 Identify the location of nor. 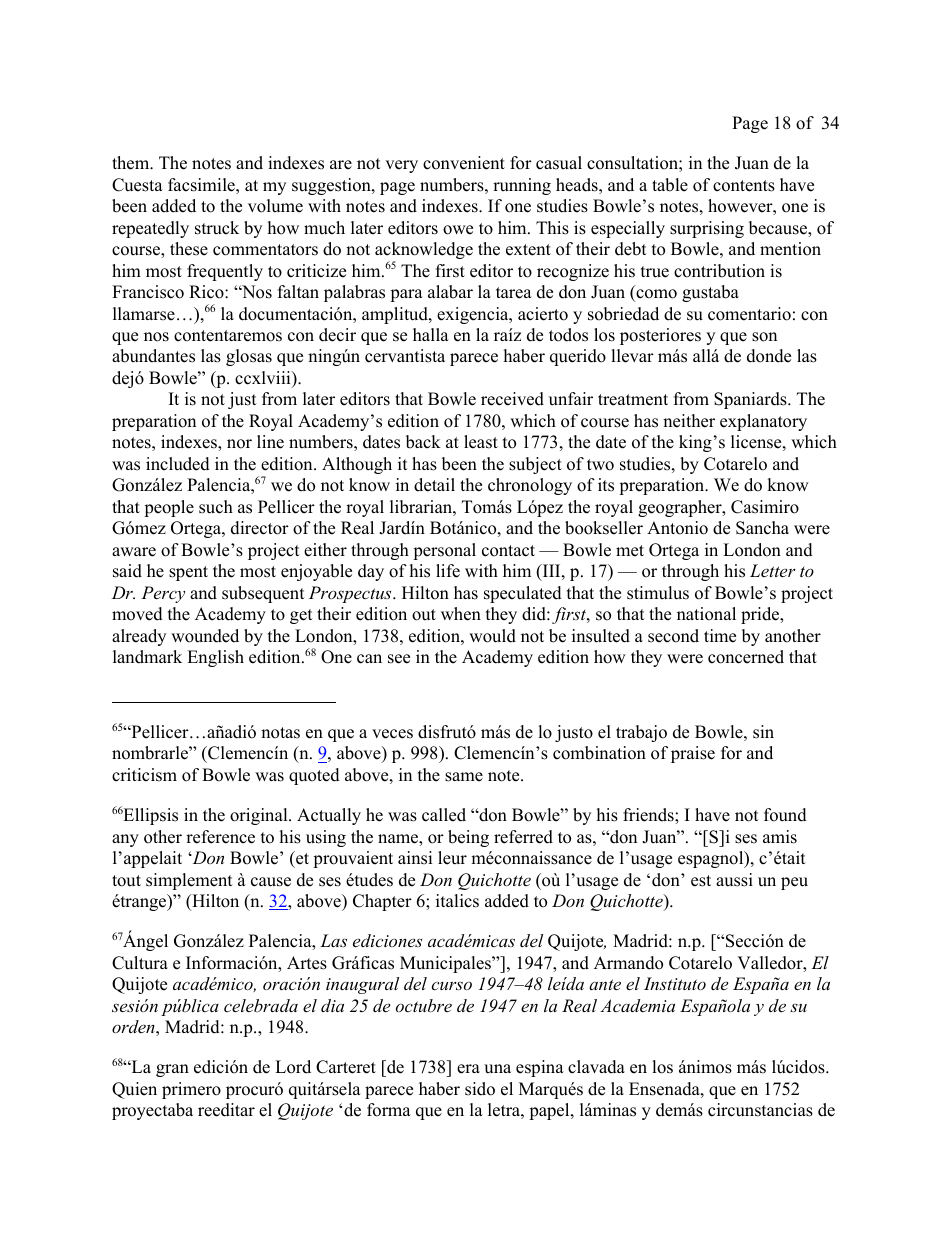
(239, 444).
